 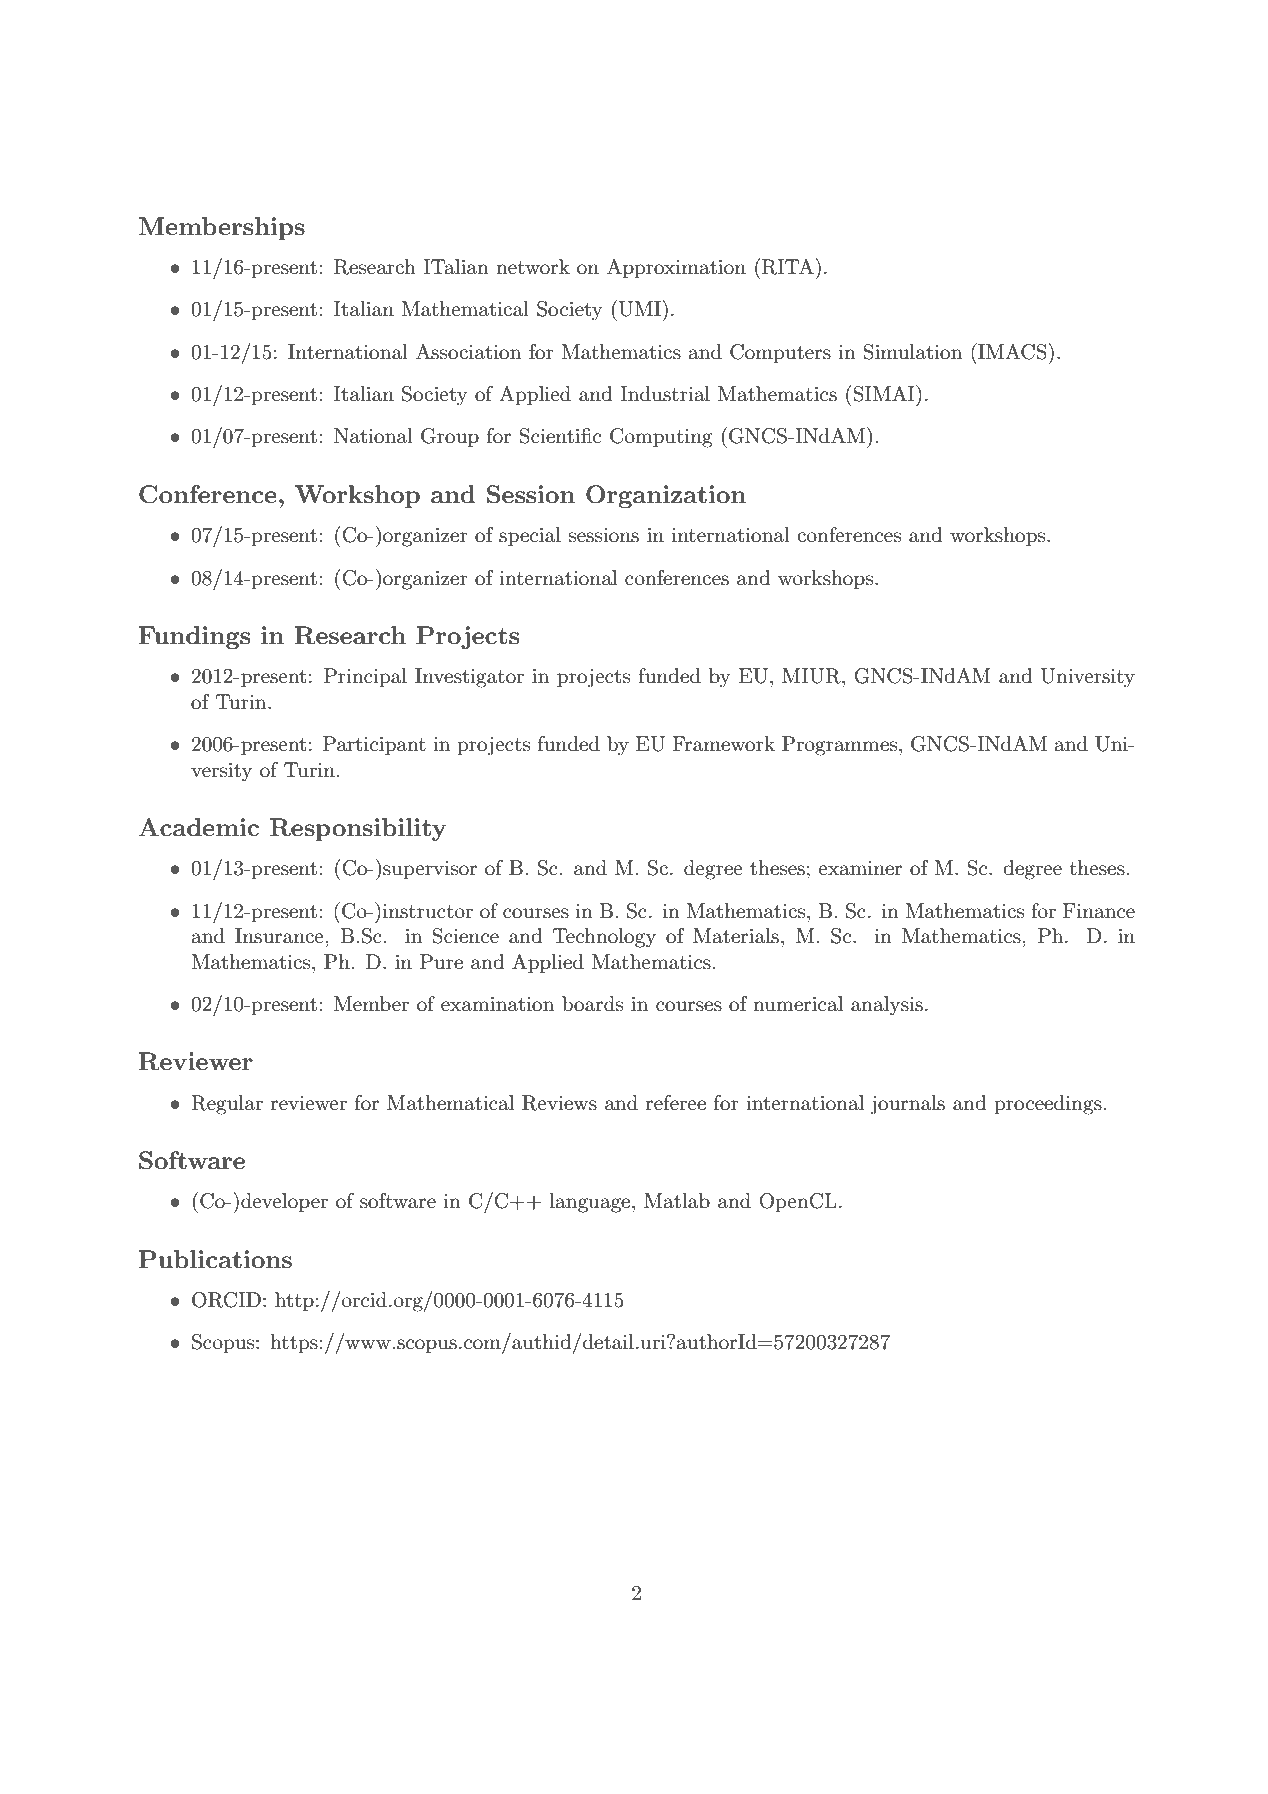 I want to click on Framework, so click(x=723, y=744).
